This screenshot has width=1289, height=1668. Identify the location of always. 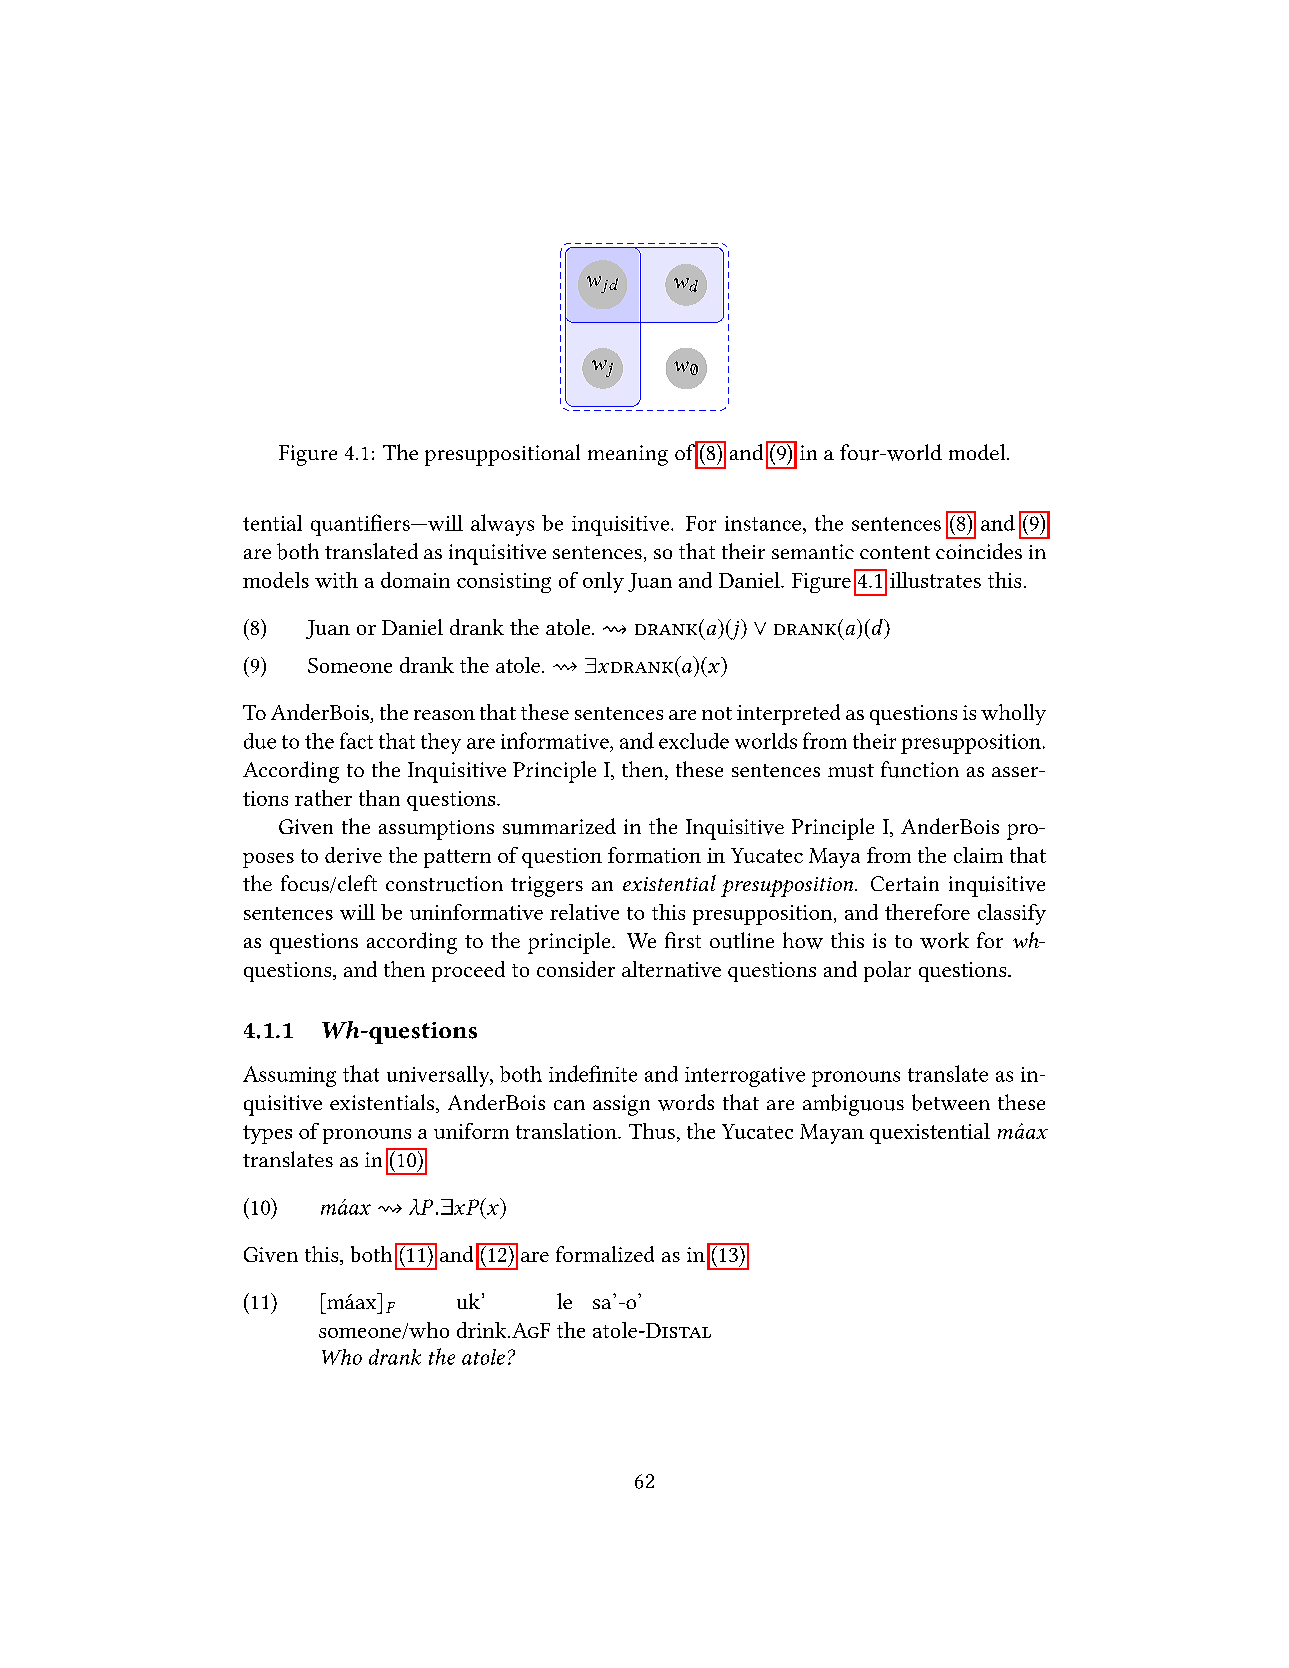
(502, 525).
